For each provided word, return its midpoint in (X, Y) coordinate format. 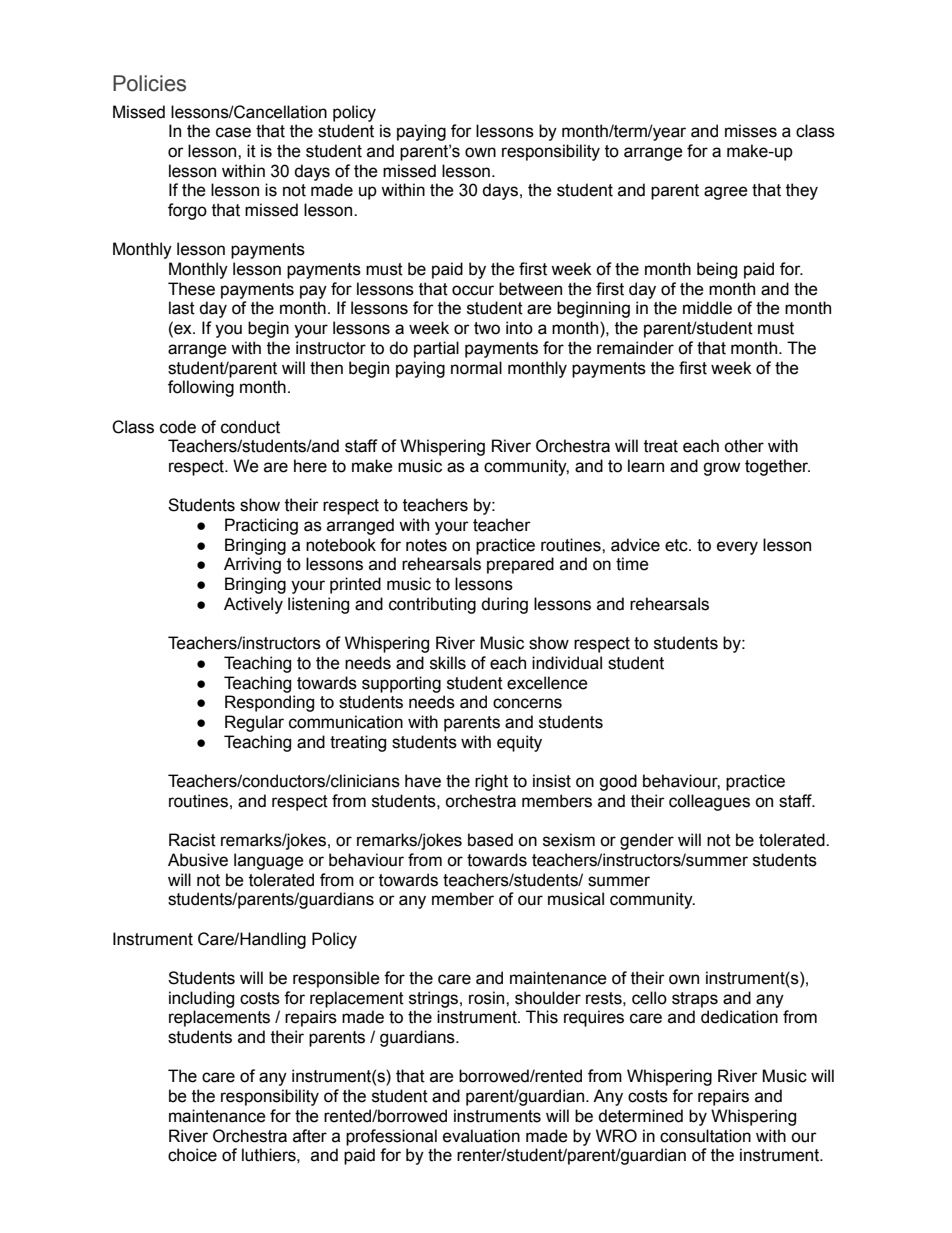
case (233, 132)
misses (751, 131)
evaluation (481, 1136)
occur (473, 290)
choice (192, 1155)
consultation (705, 1136)
